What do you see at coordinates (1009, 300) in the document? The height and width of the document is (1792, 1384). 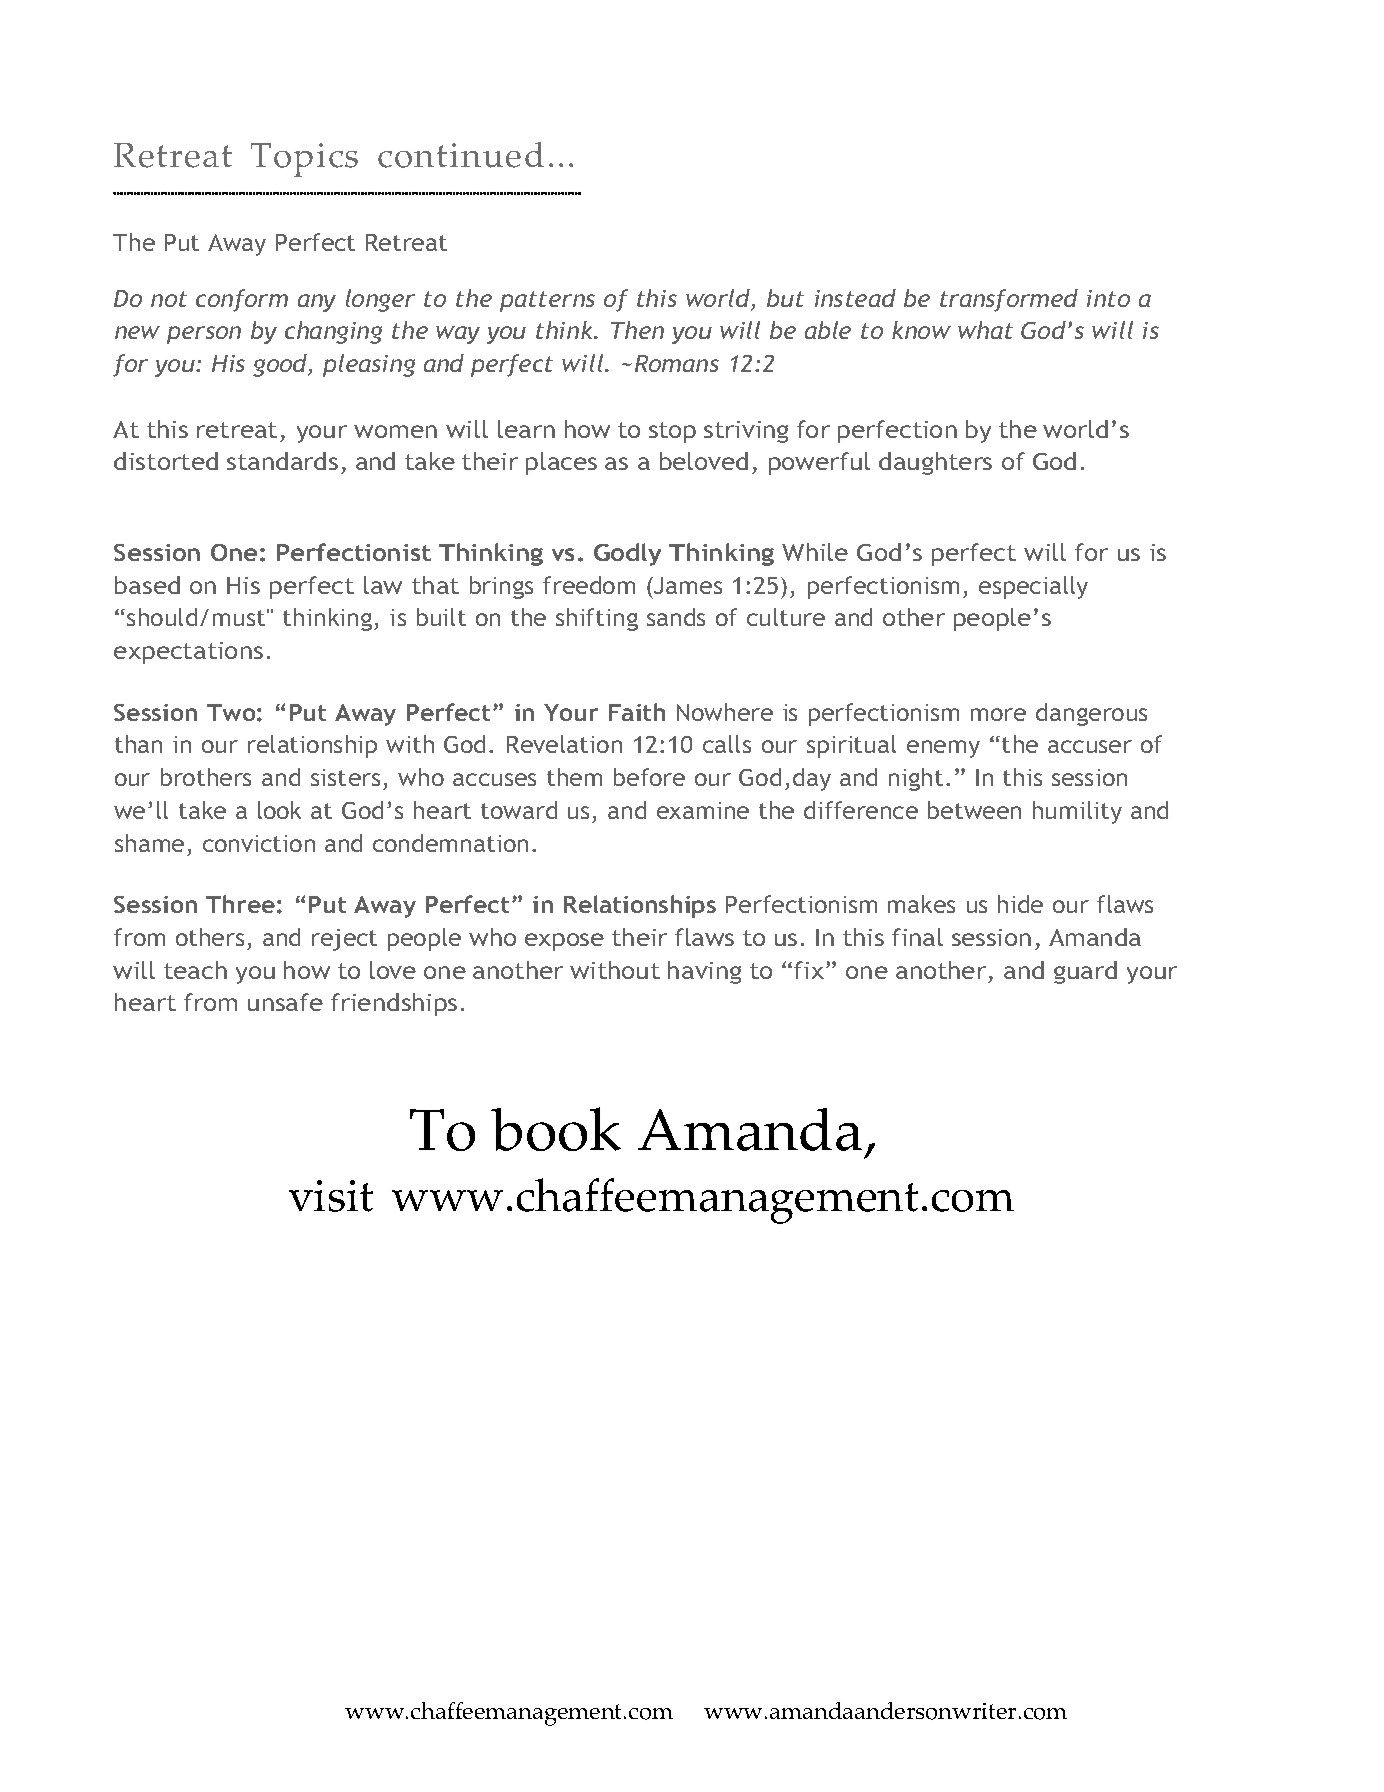 I see `transformed` at bounding box center [1009, 300].
